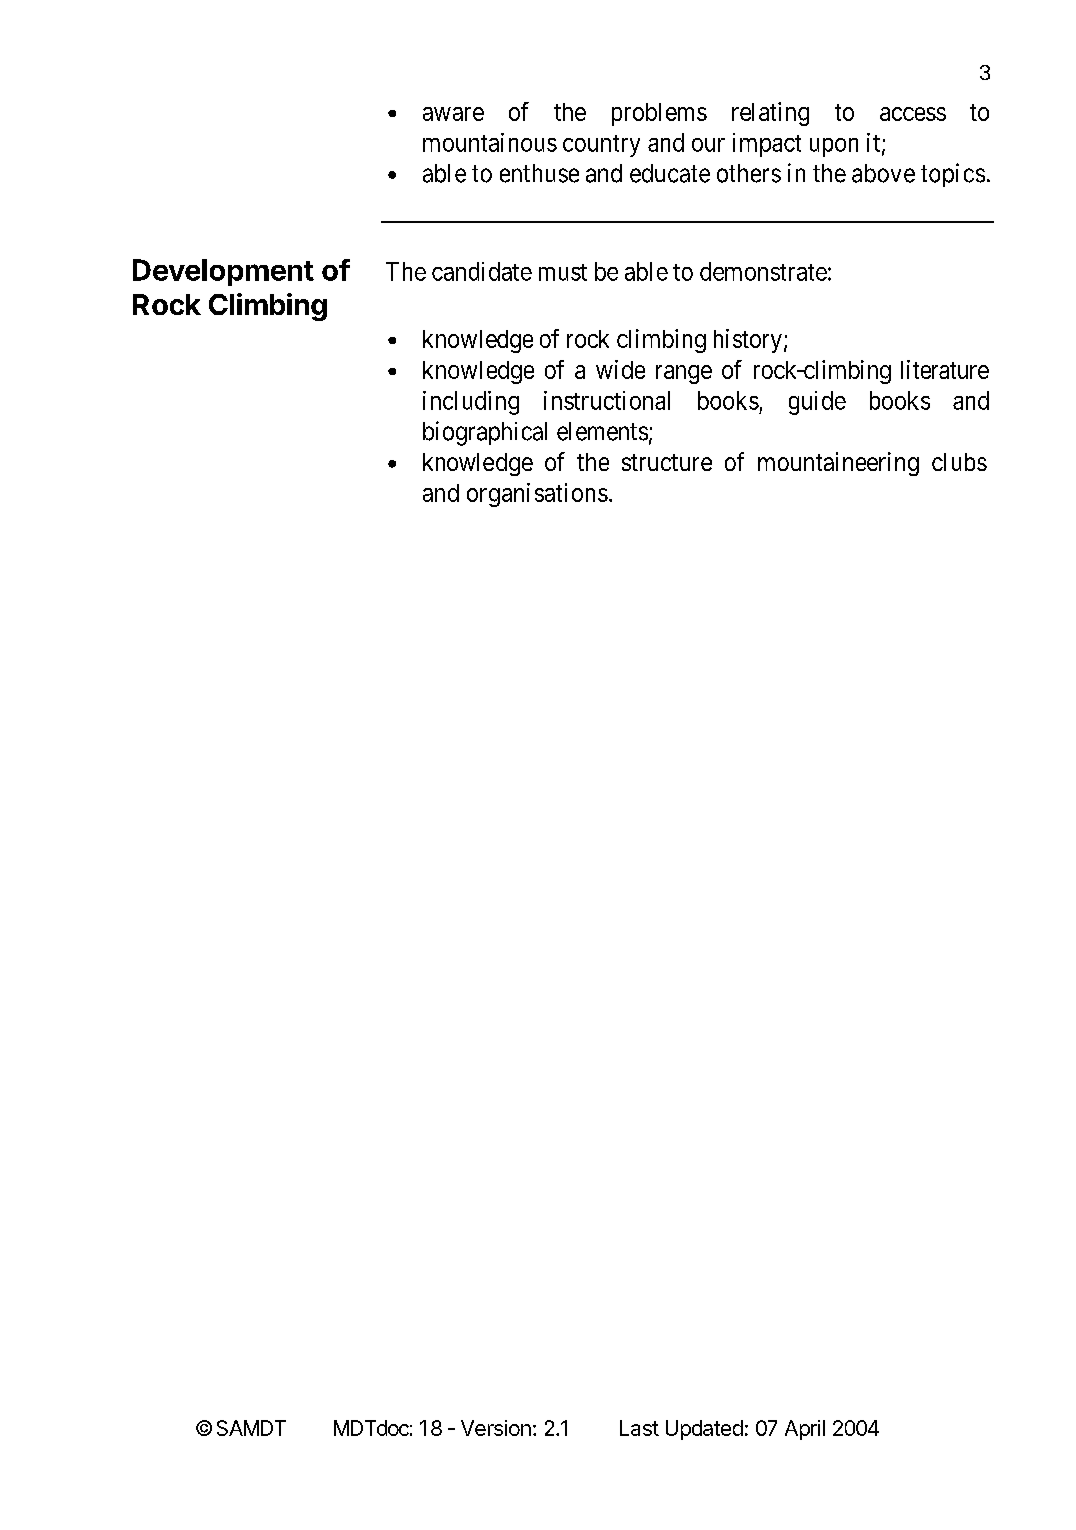 Image resolution: width=1076 pixels, height=1530 pixels. Describe the element at coordinates (537, 495) in the document. I see `organisations` at that location.
